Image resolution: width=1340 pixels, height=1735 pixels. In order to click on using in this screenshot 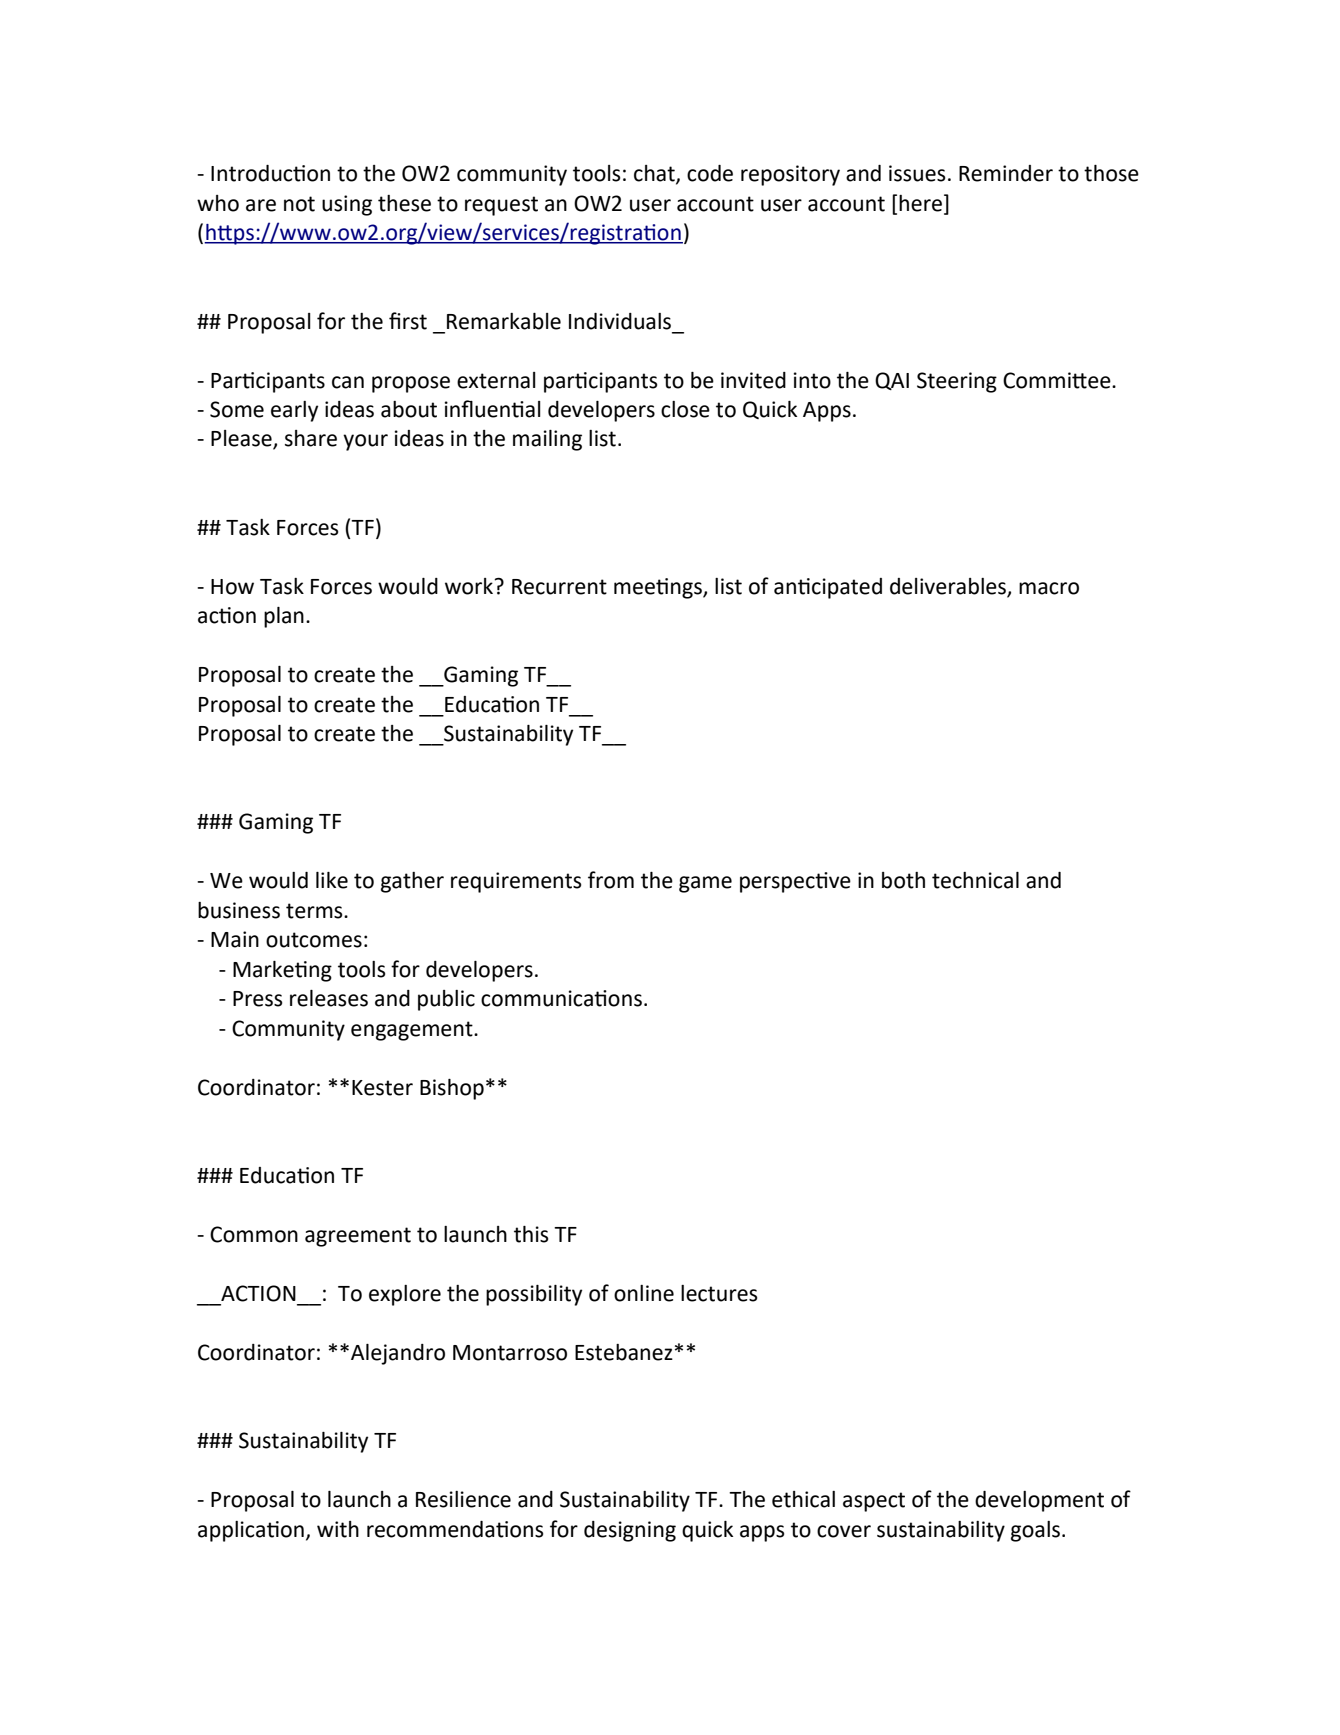, I will do `click(347, 205)`.
